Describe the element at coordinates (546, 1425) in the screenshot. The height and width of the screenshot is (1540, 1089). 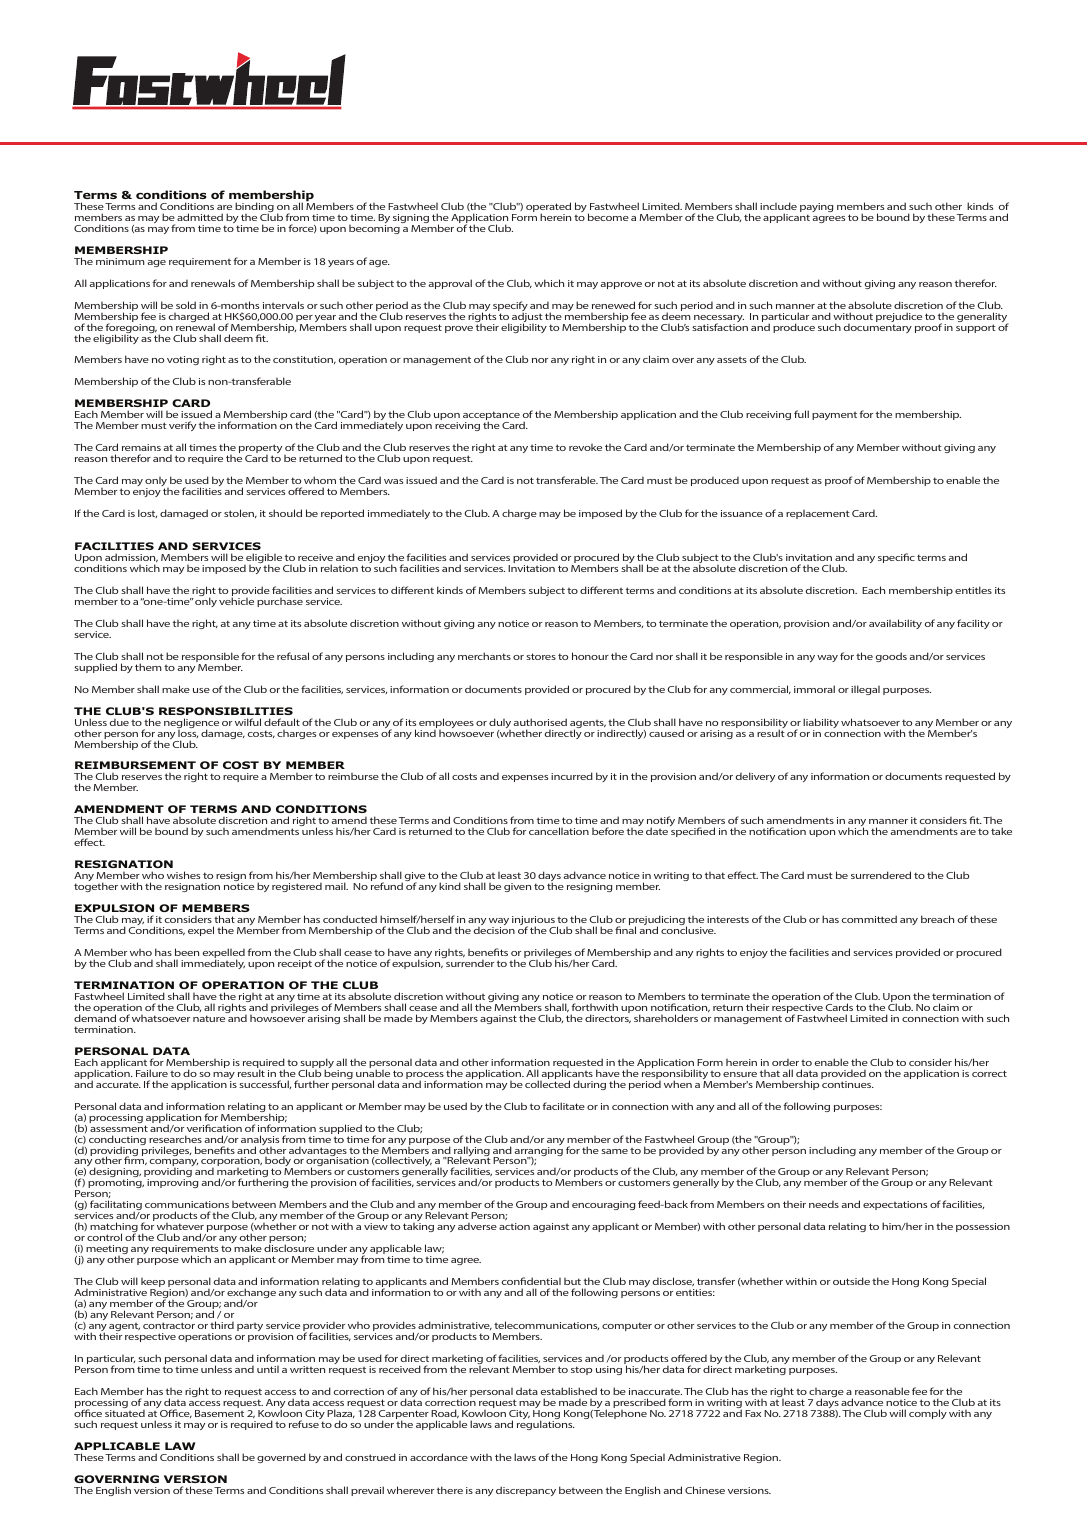
I see `regulations` at that location.
